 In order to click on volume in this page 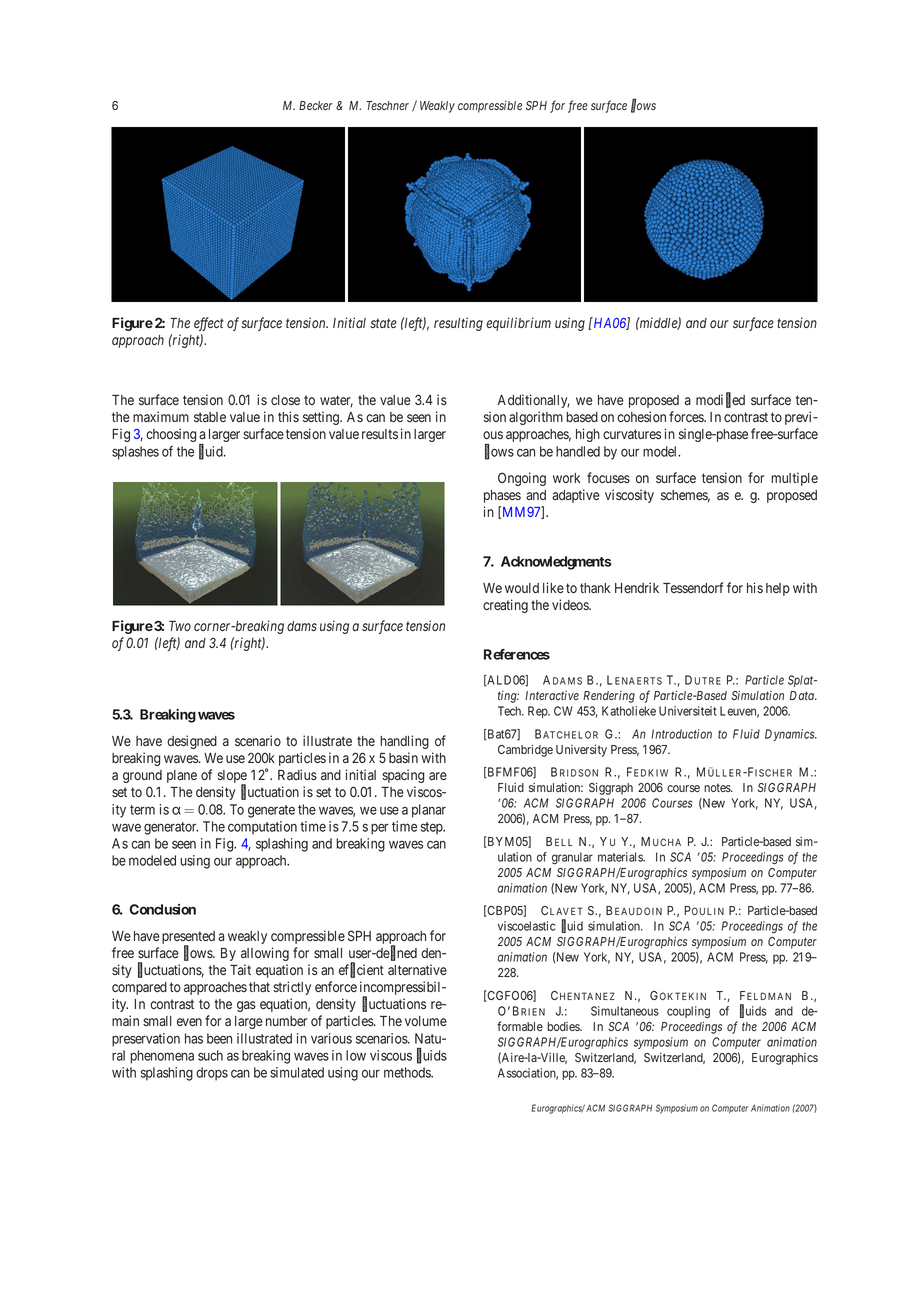, I will do `click(426, 1021)`.
